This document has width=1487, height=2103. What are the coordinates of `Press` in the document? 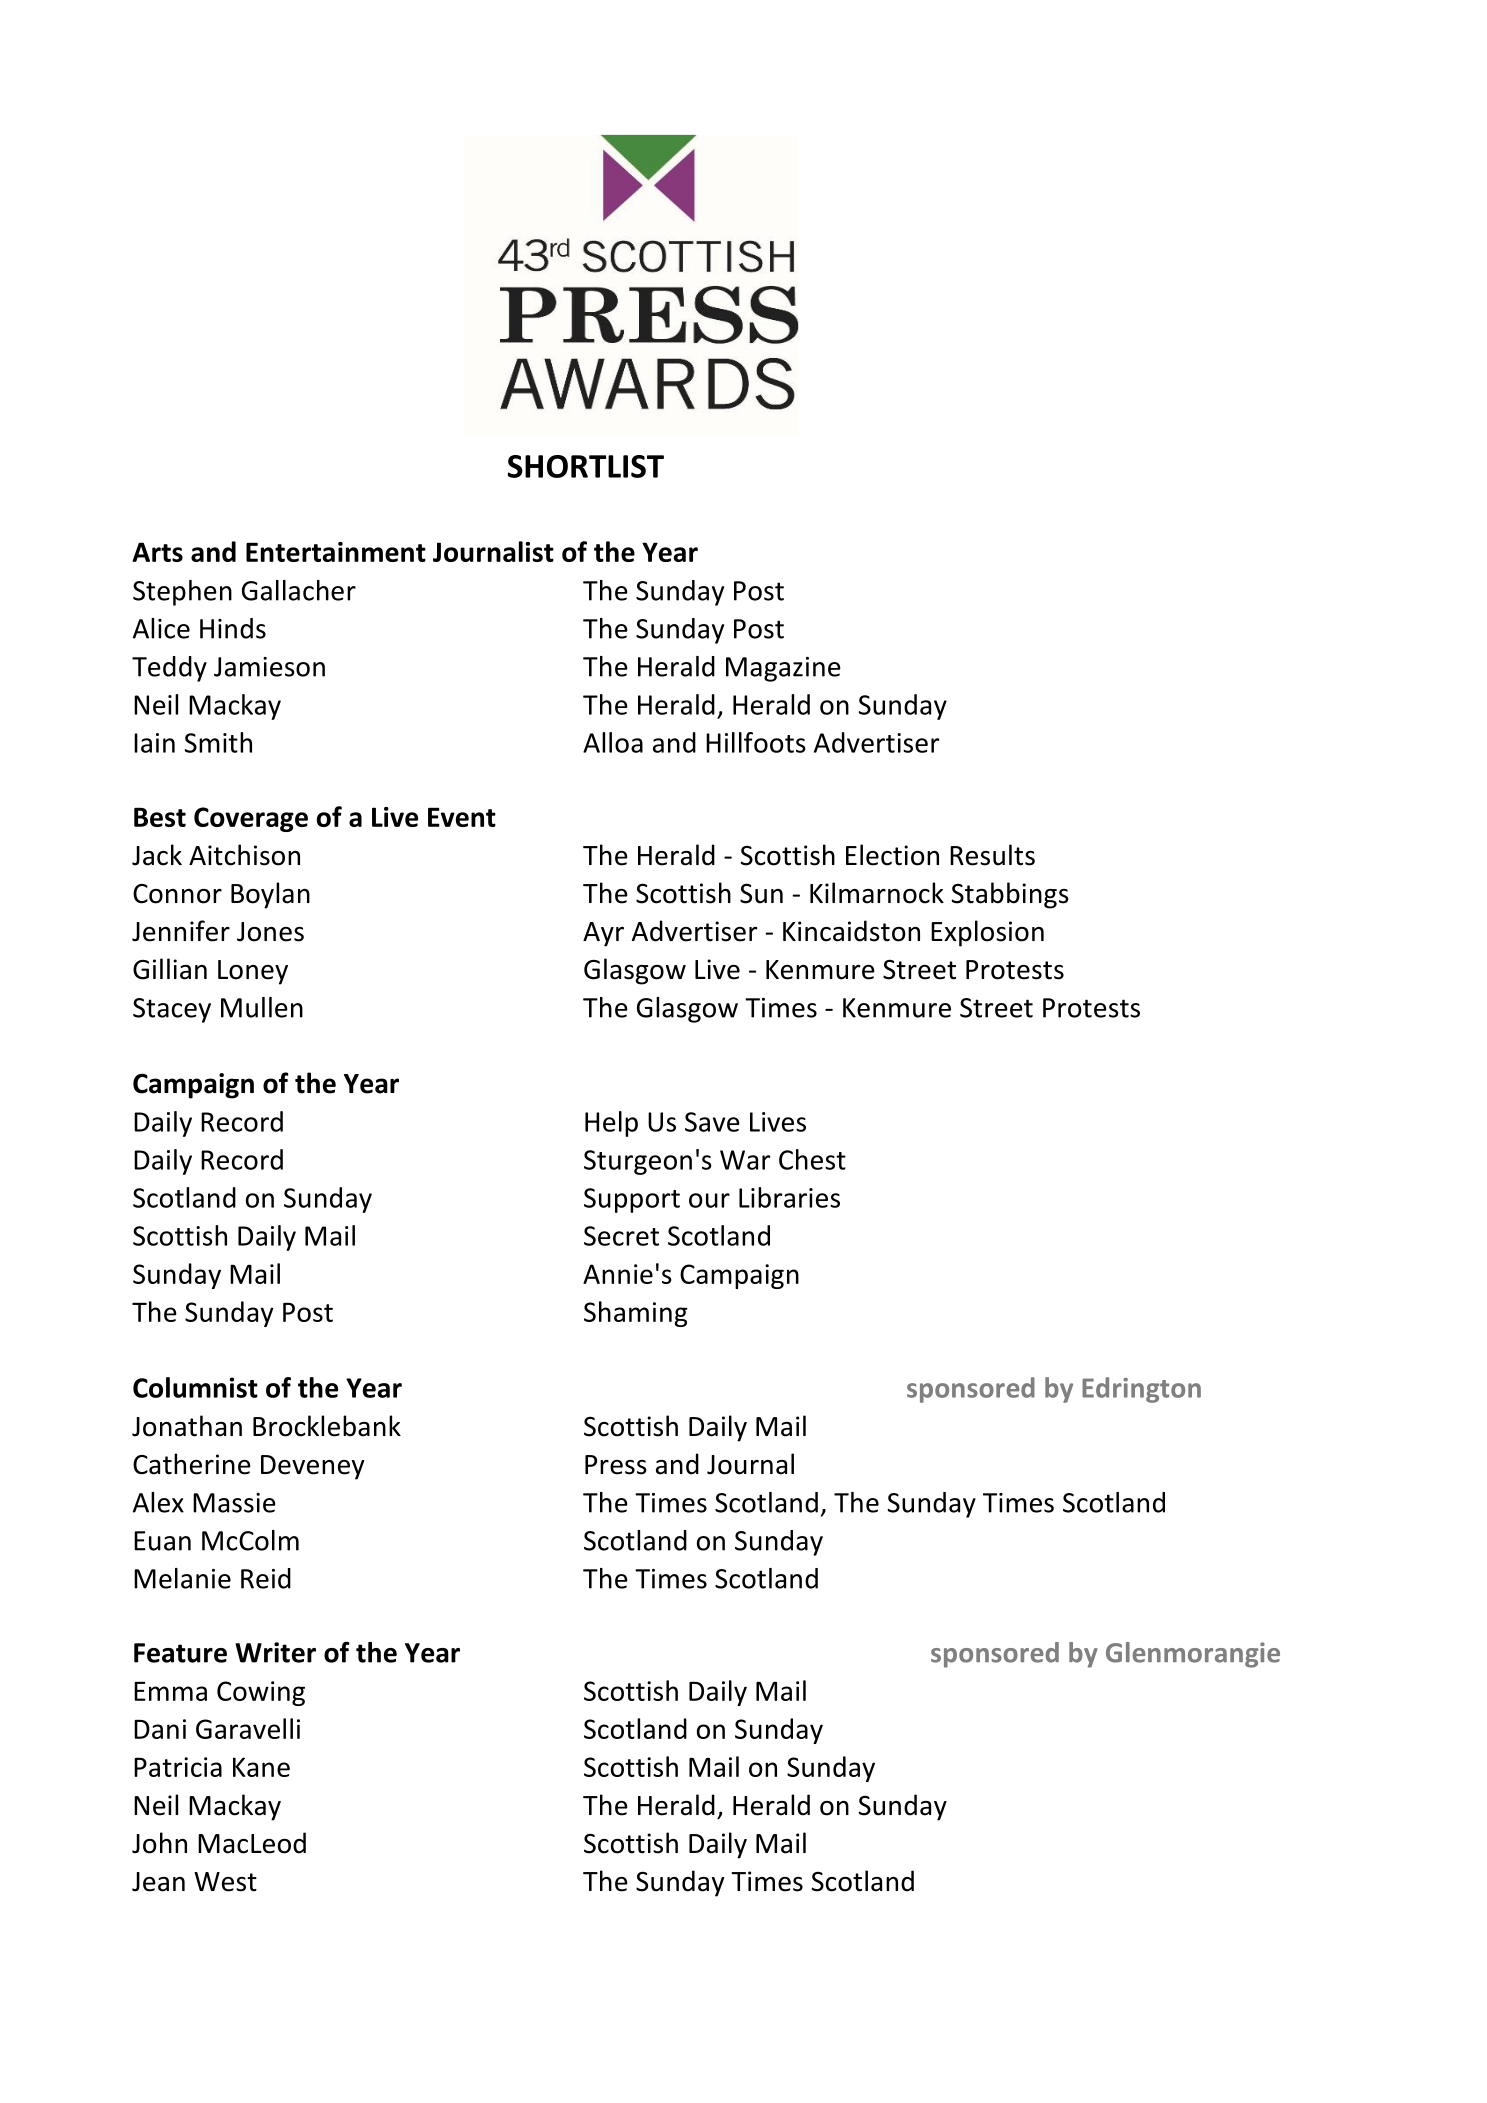 It's located at (616, 1465).
